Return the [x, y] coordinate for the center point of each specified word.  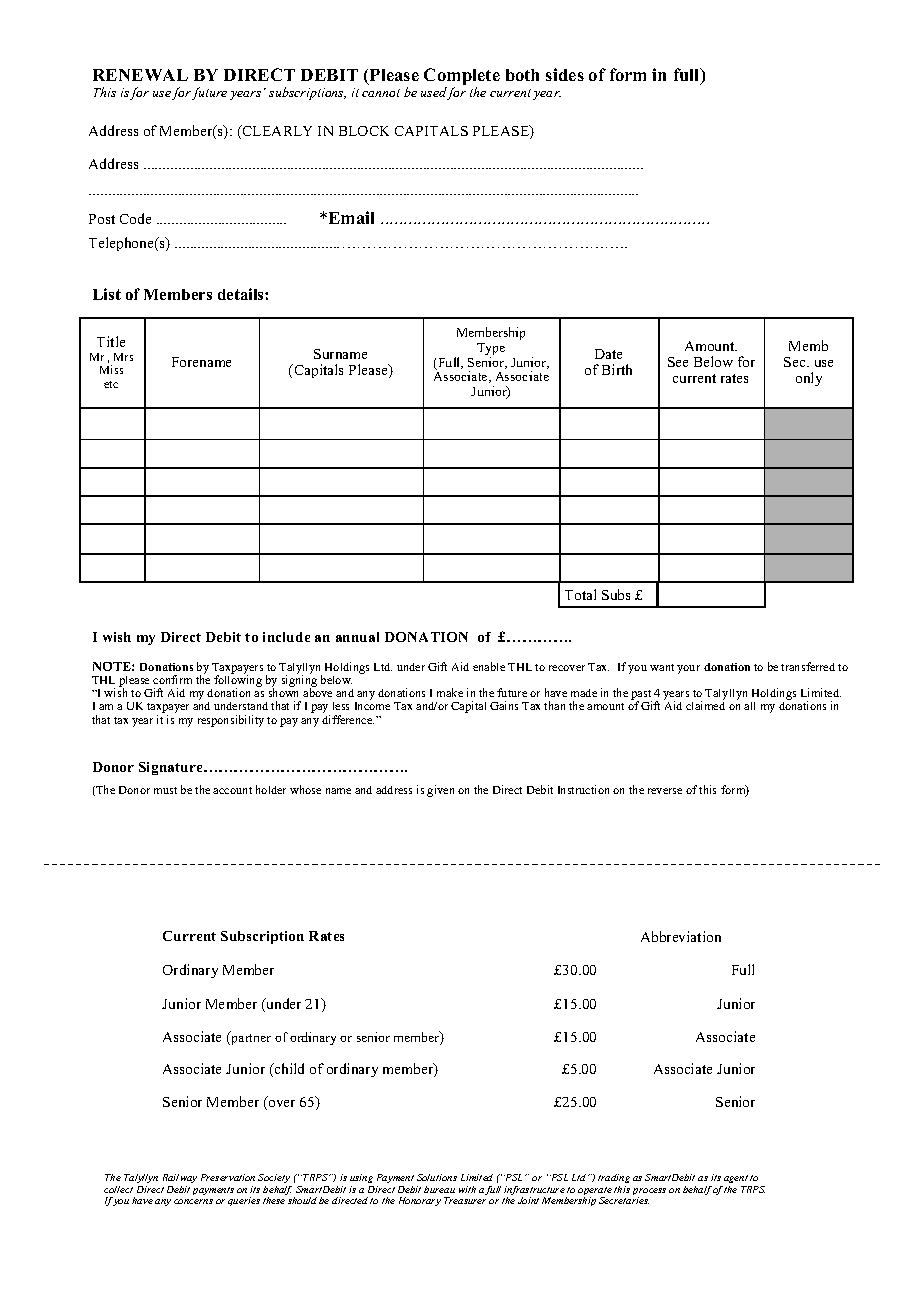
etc [111, 384]
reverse [665, 791]
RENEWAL [140, 75]
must [165, 790]
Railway [180, 1178]
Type [491, 350]
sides [565, 74]
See [678, 362]
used [434, 93]
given [440, 791]
